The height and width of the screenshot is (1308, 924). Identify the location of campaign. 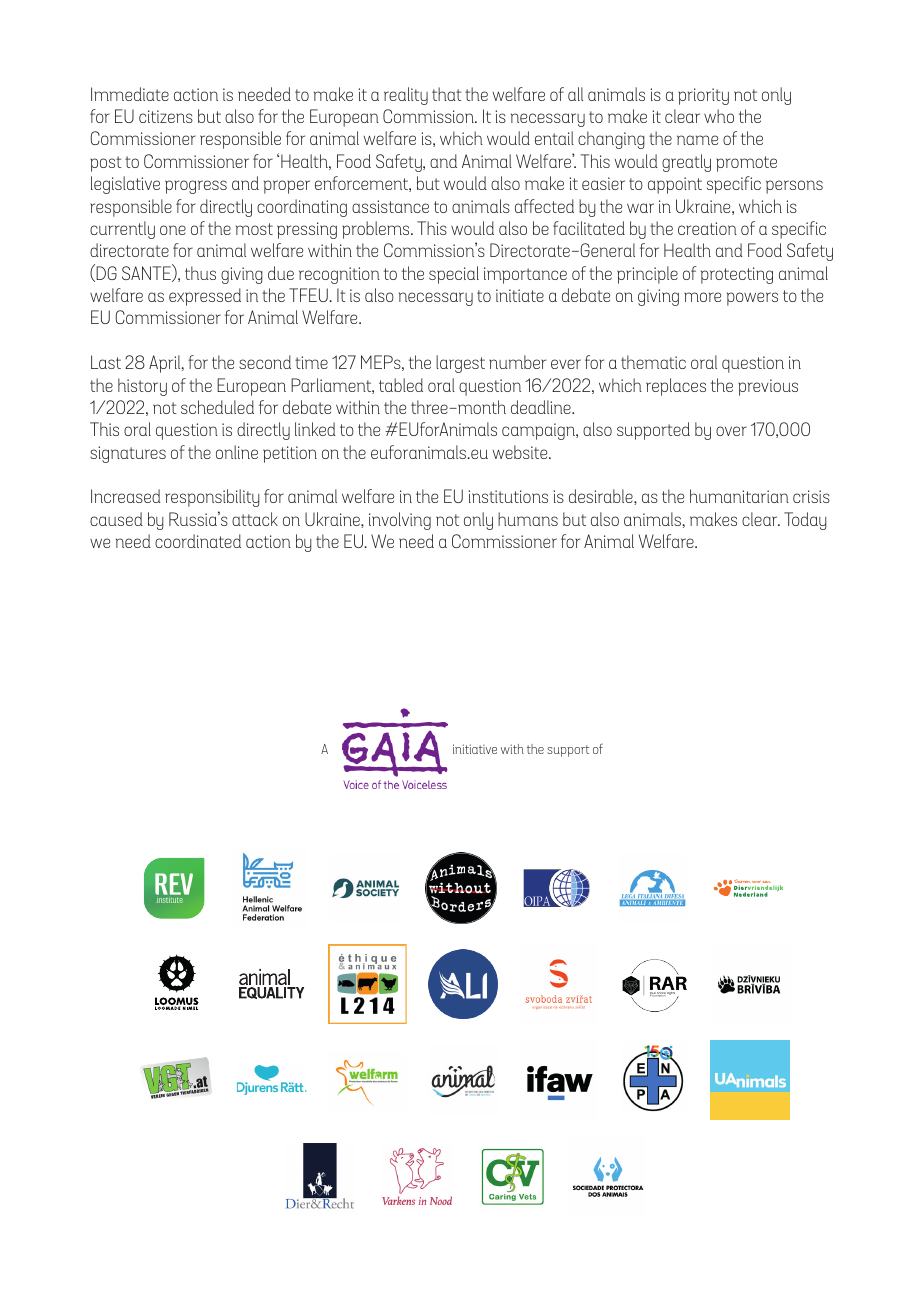
(539, 431).
